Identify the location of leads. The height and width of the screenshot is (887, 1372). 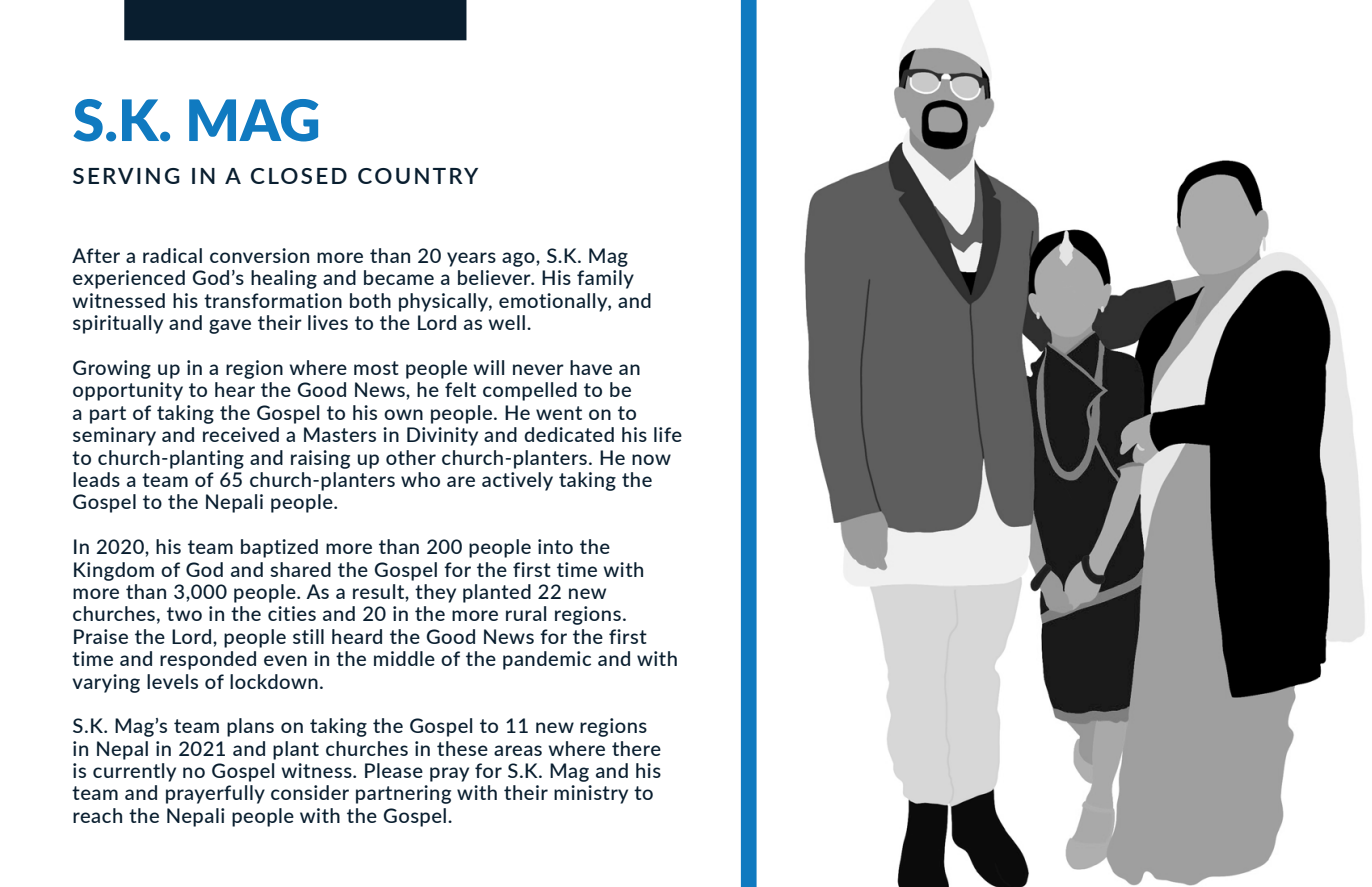
(96, 479).
